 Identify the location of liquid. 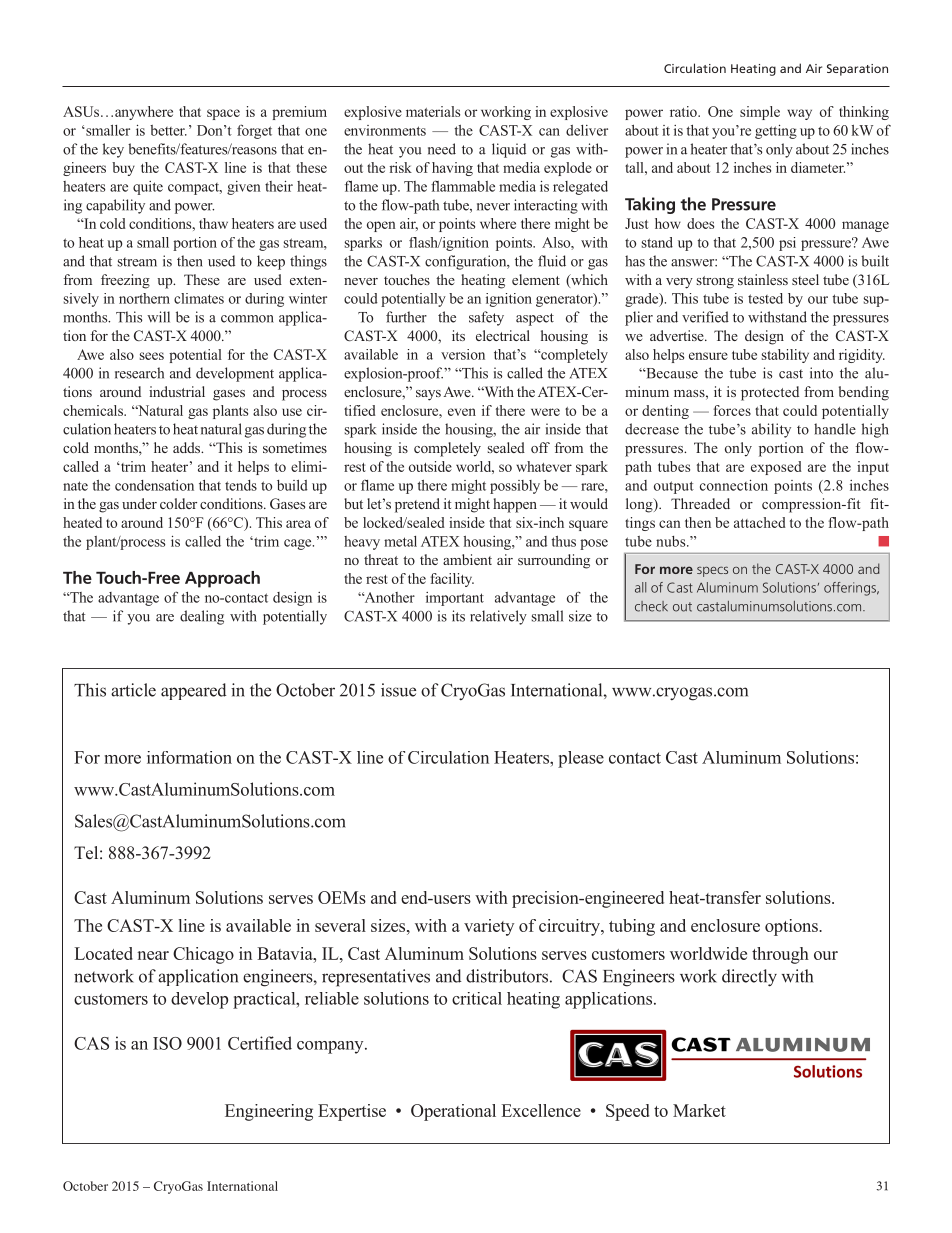
(509, 150).
